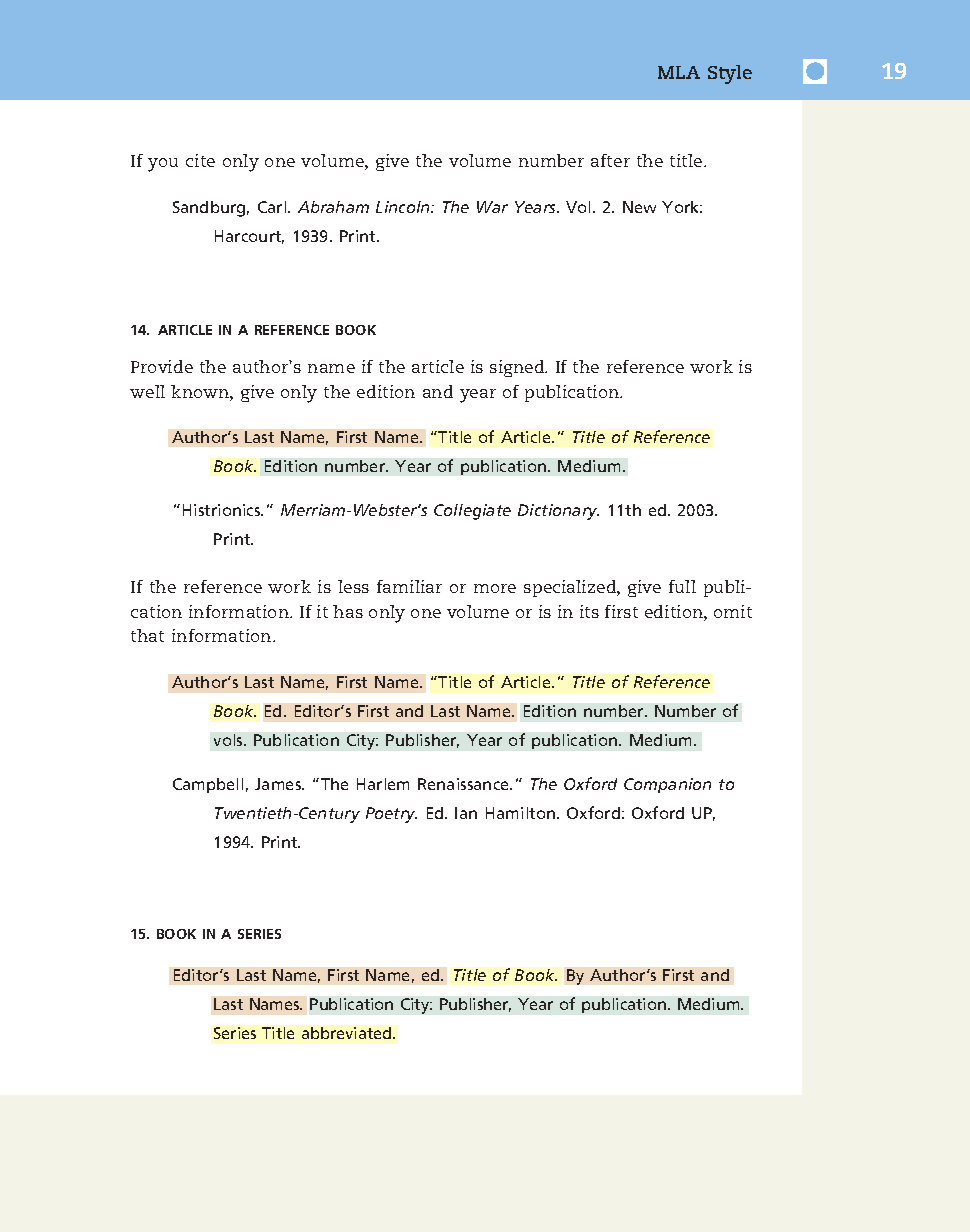 Image resolution: width=970 pixels, height=1232 pixels. Describe the element at coordinates (348, 1033) in the screenshot. I see `abbreviated` at that location.
